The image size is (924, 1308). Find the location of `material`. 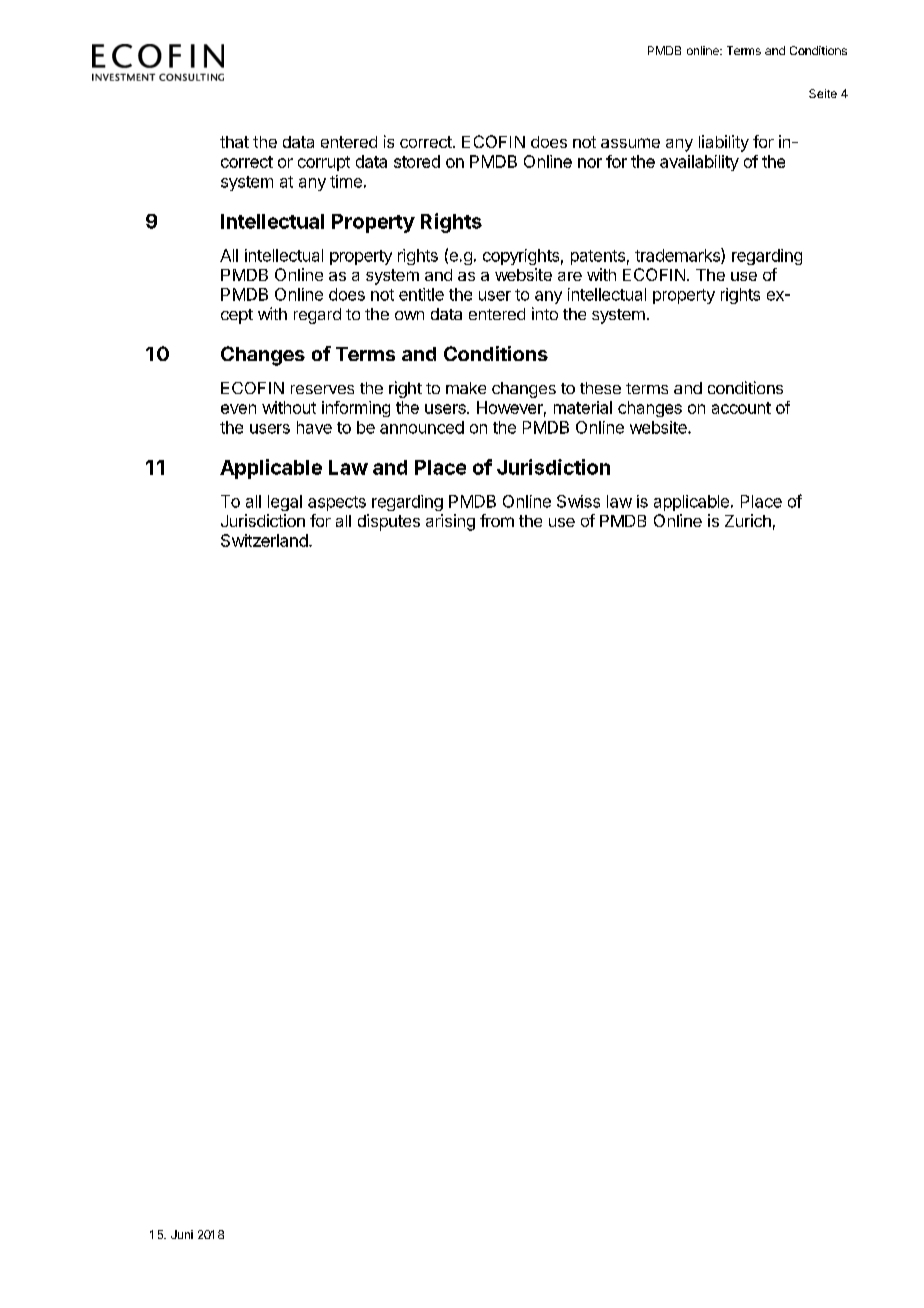

material is located at coordinates (583, 407).
